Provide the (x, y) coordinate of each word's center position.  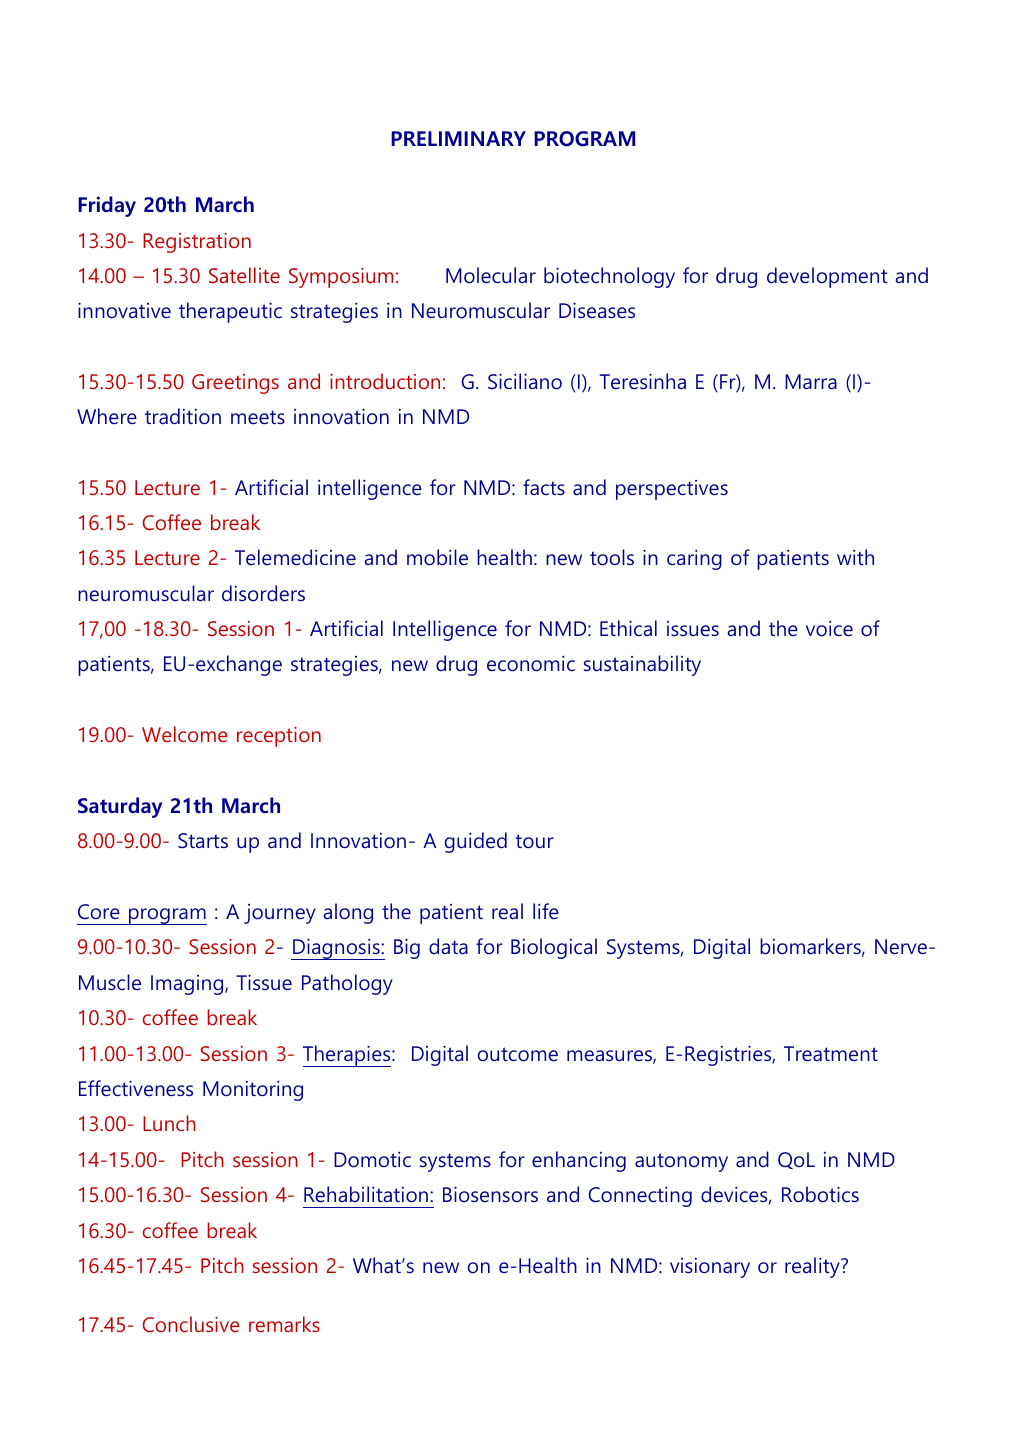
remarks (284, 1324)
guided (476, 842)
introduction (385, 381)
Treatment (831, 1053)
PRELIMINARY (458, 138)
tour (534, 841)
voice (829, 628)
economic (531, 663)
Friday (107, 206)
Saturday (120, 807)
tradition (183, 416)
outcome (518, 1054)
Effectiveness (136, 1088)
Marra (811, 381)
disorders (263, 593)
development (827, 277)
